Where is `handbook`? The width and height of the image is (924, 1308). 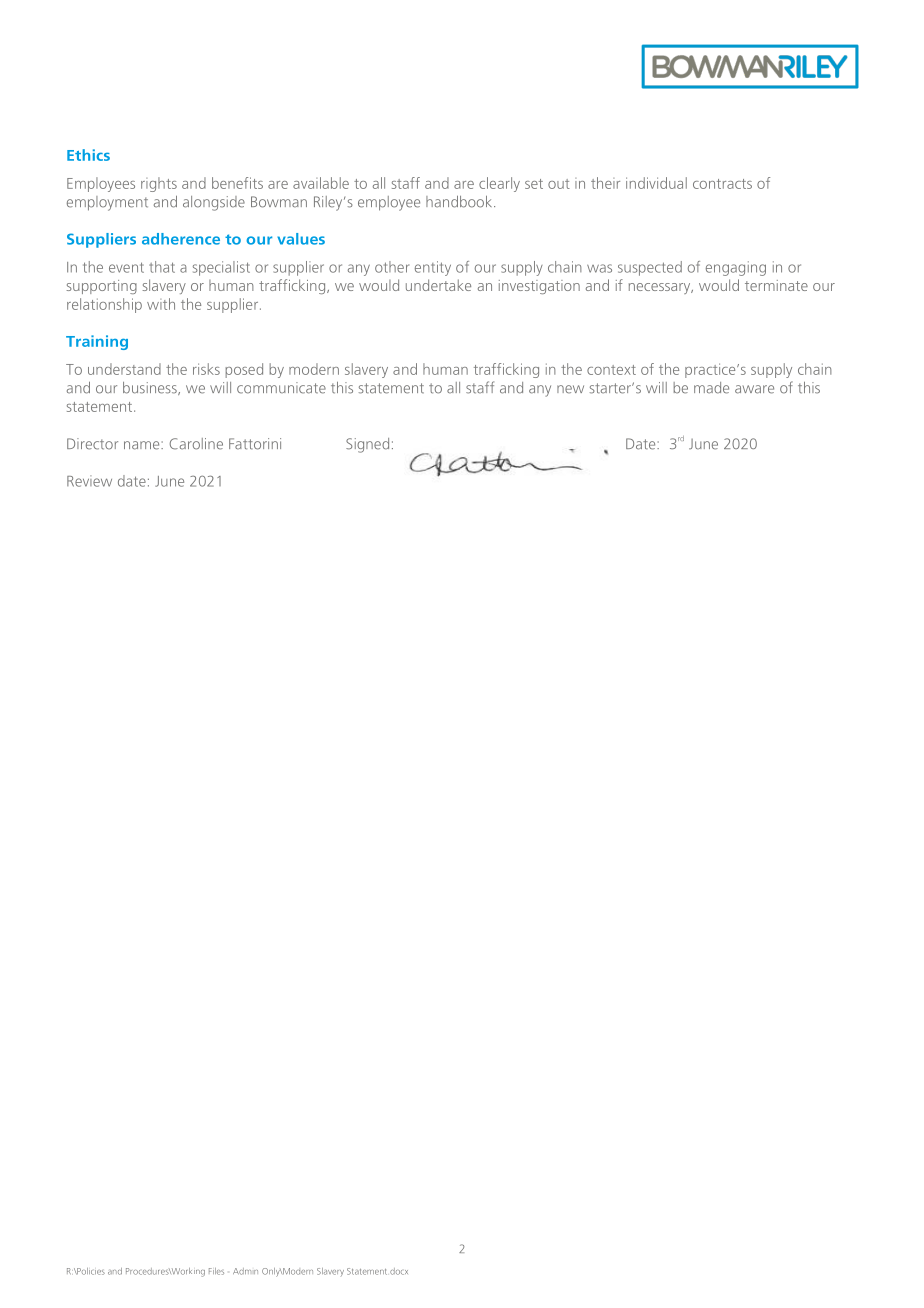 handbook is located at coordinates (460, 202).
